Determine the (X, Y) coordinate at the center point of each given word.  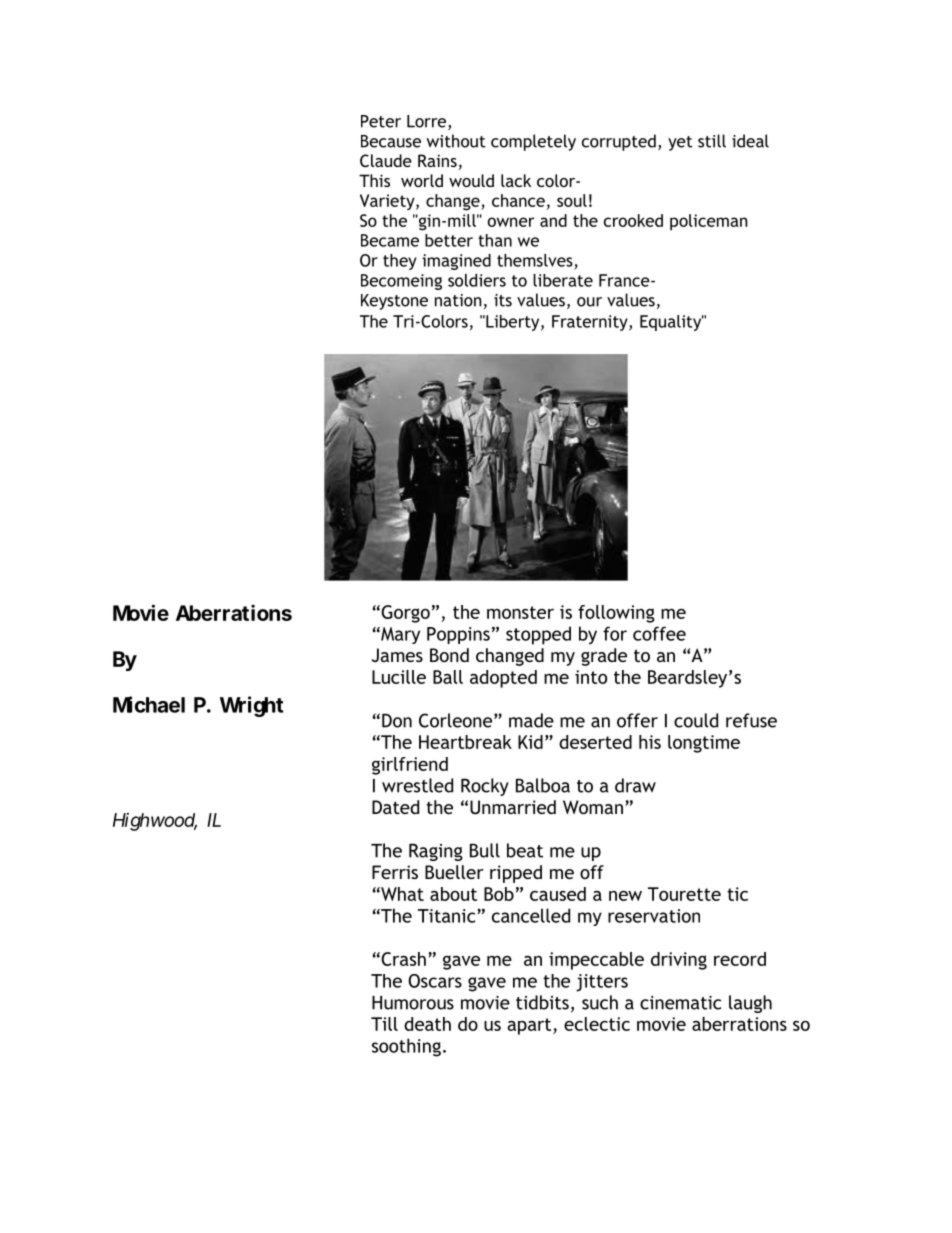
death (427, 1024)
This (374, 180)
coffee (659, 633)
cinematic (680, 1003)
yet (680, 143)
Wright (251, 706)
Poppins (458, 635)
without (456, 141)
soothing (406, 1047)
